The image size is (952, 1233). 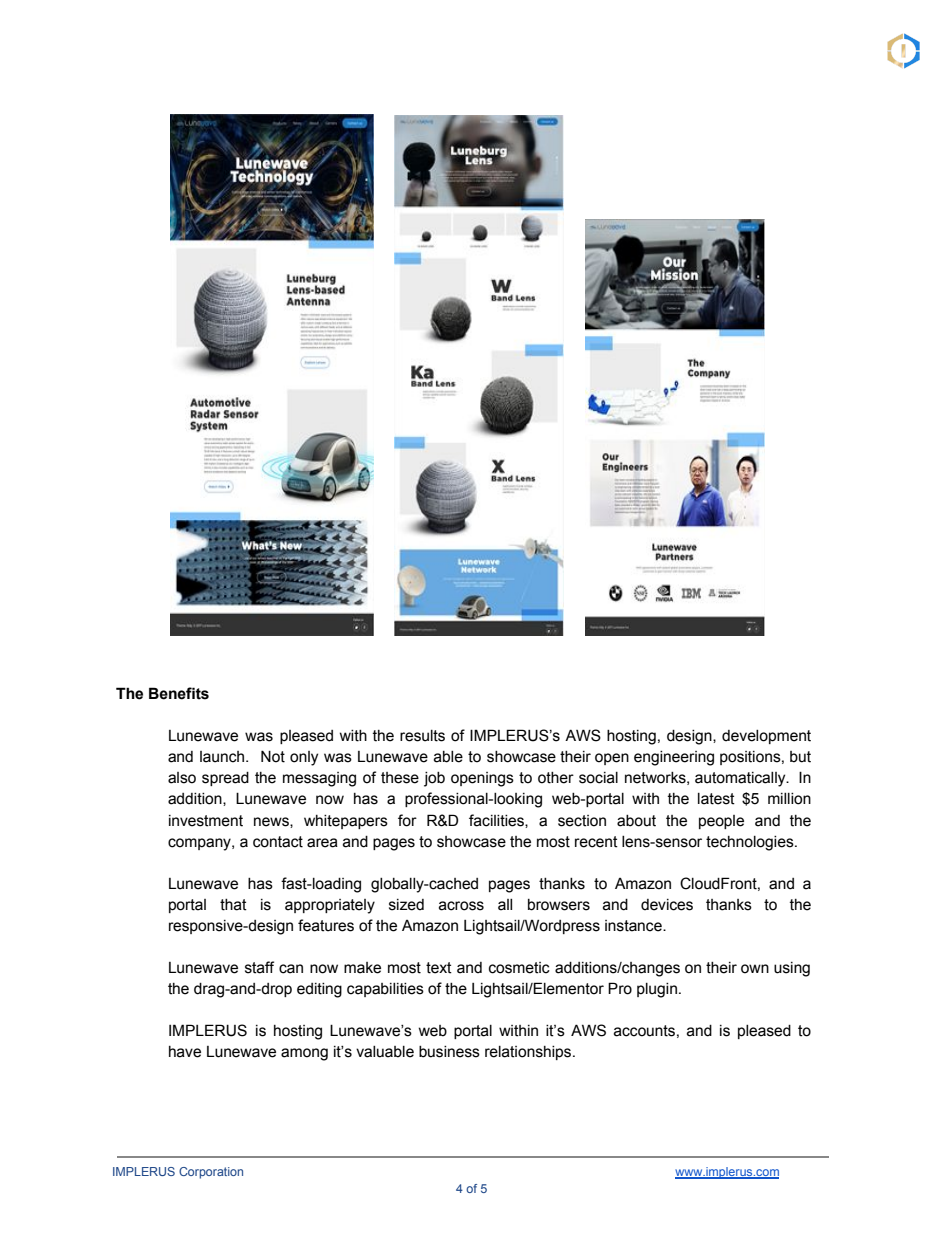 What do you see at coordinates (657, 990) in the page?
I see `plugin` at bounding box center [657, 990].
